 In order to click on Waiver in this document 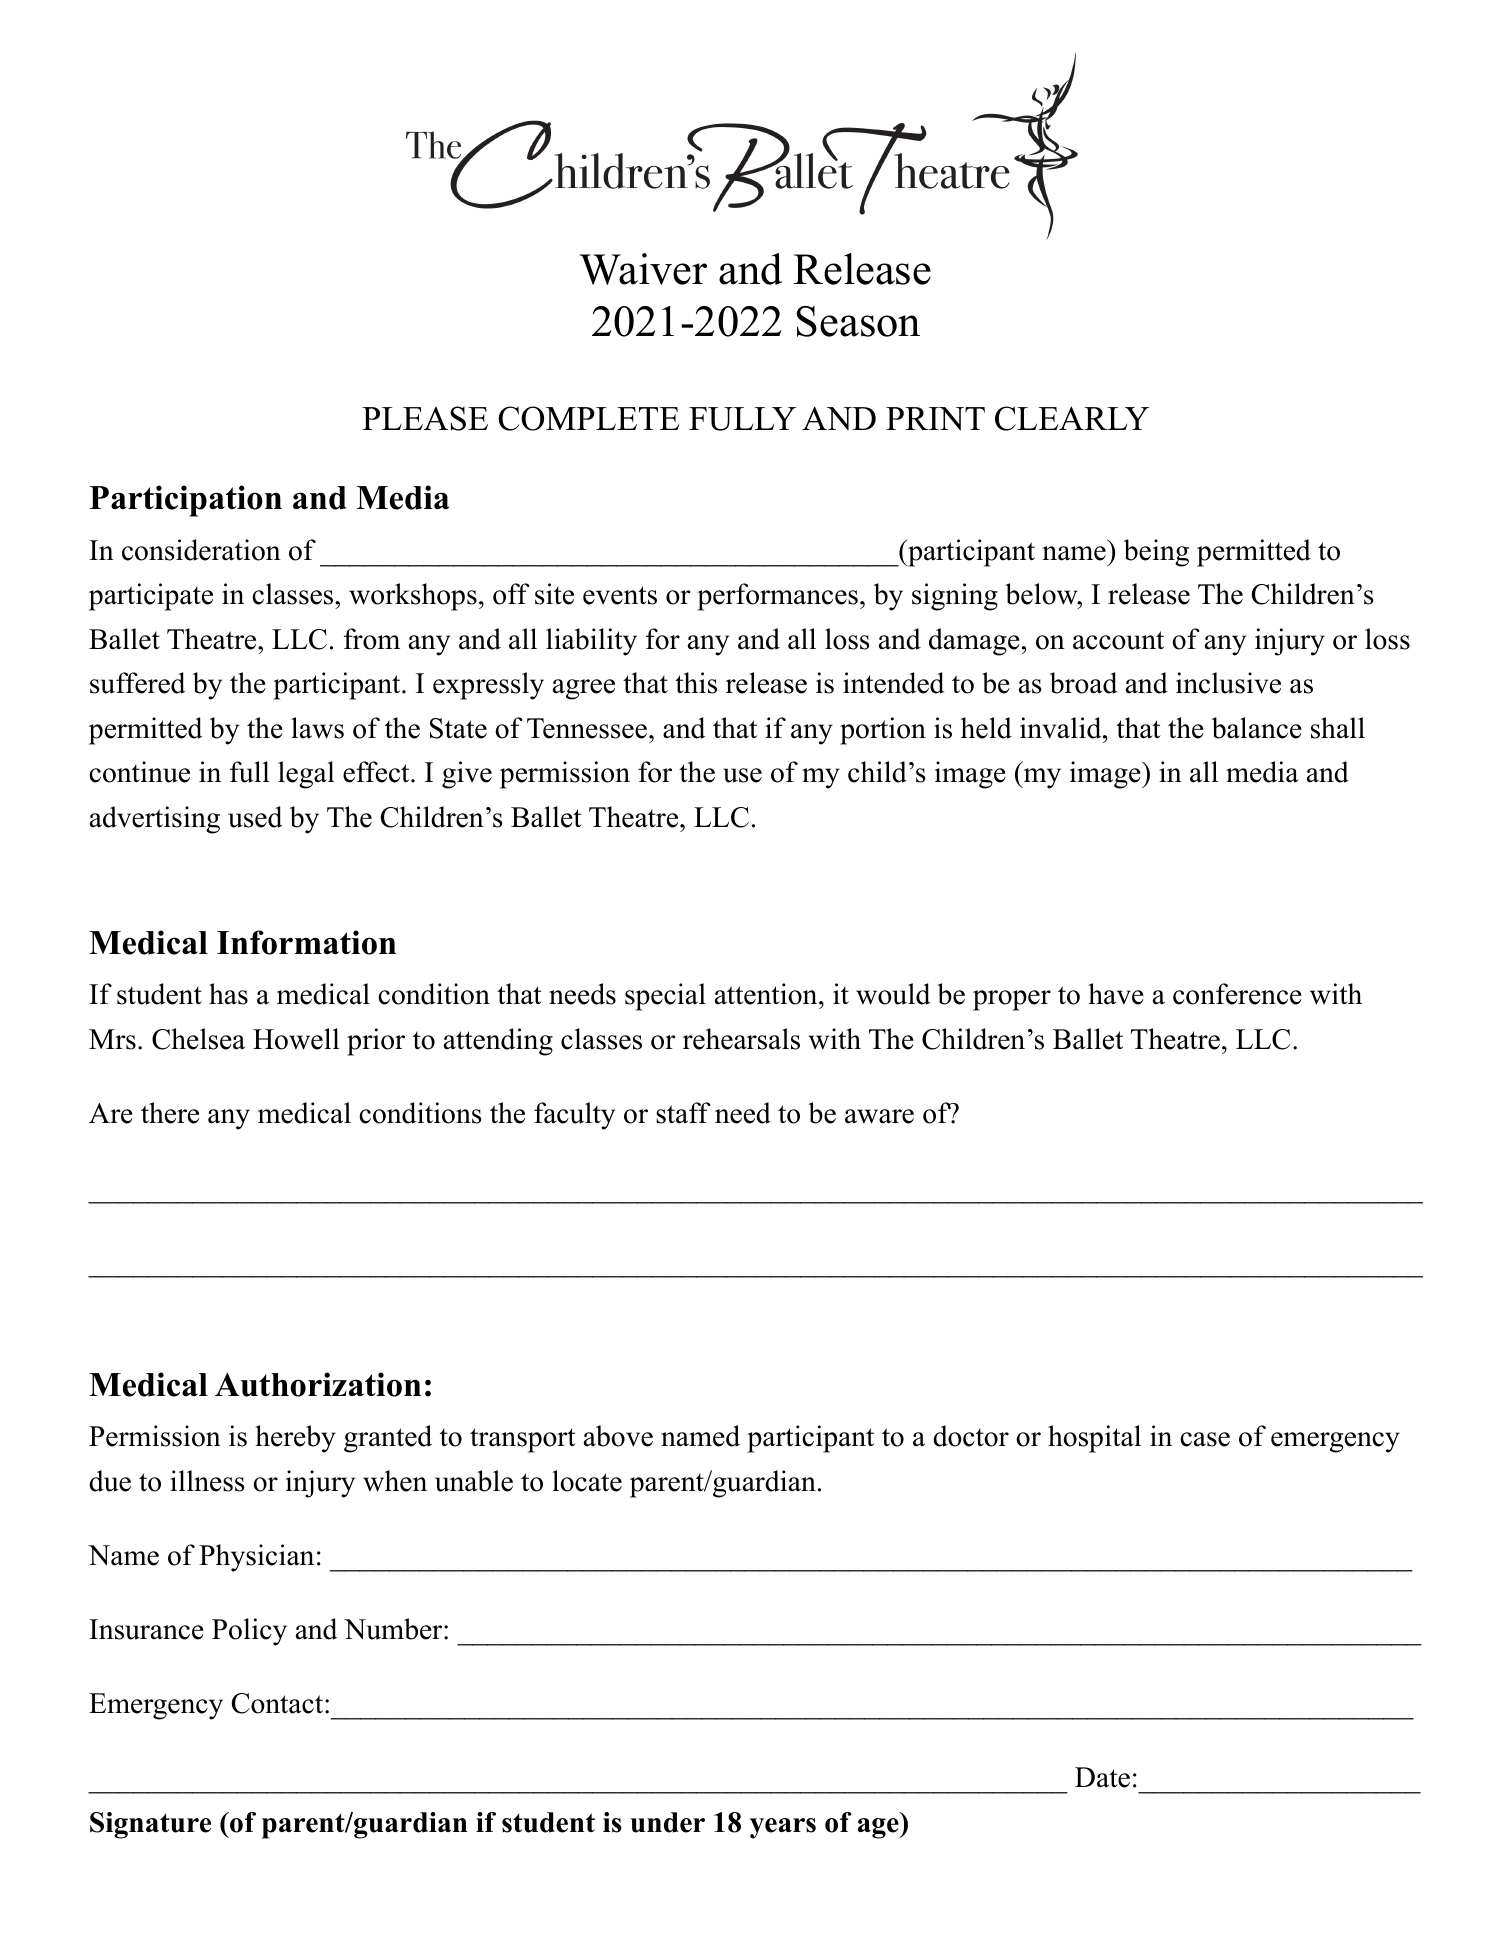, I will do `click(643, 269)`.
